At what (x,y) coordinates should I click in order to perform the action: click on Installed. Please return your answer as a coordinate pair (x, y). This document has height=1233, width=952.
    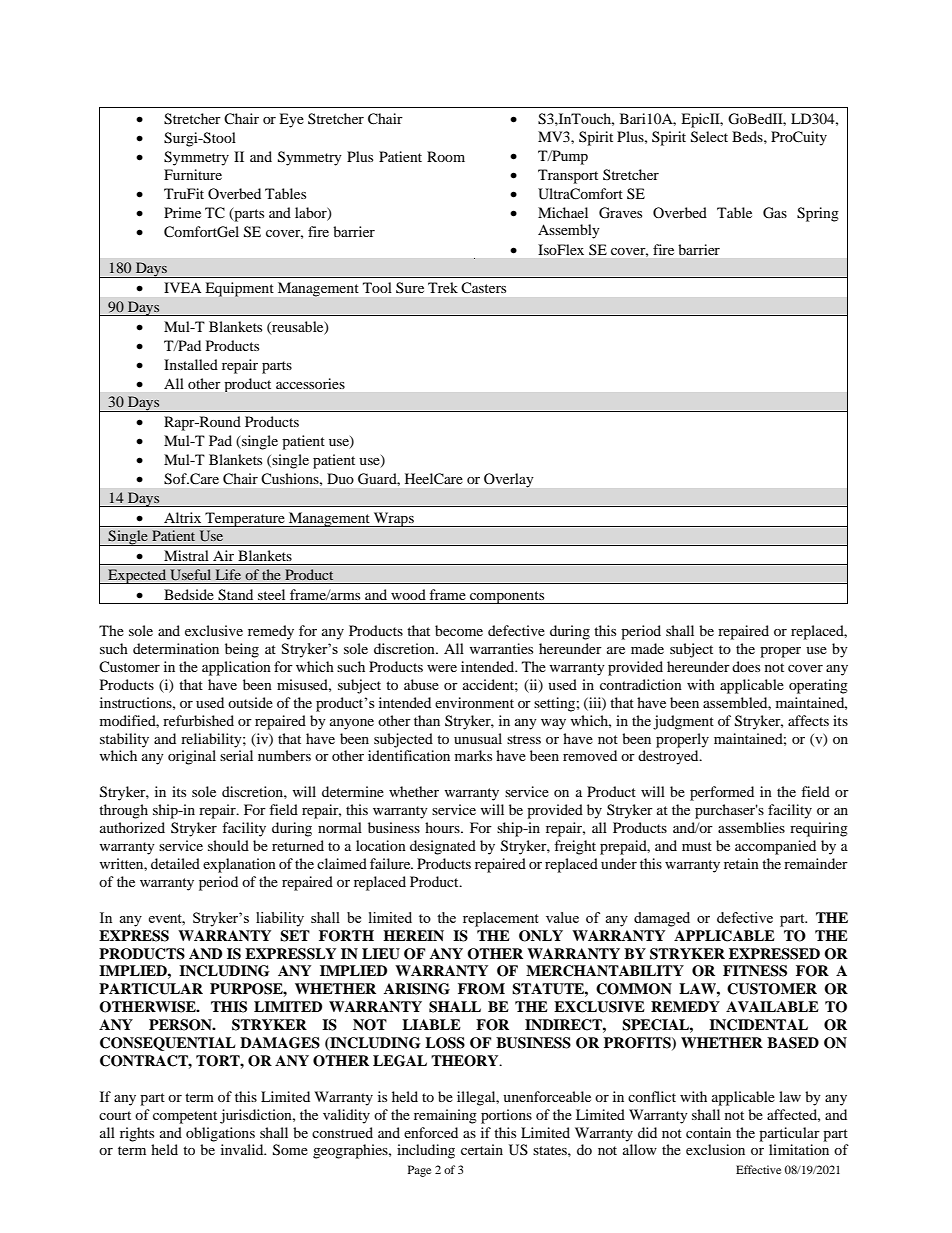
    Looking at the image, I should click on (191, 364).
